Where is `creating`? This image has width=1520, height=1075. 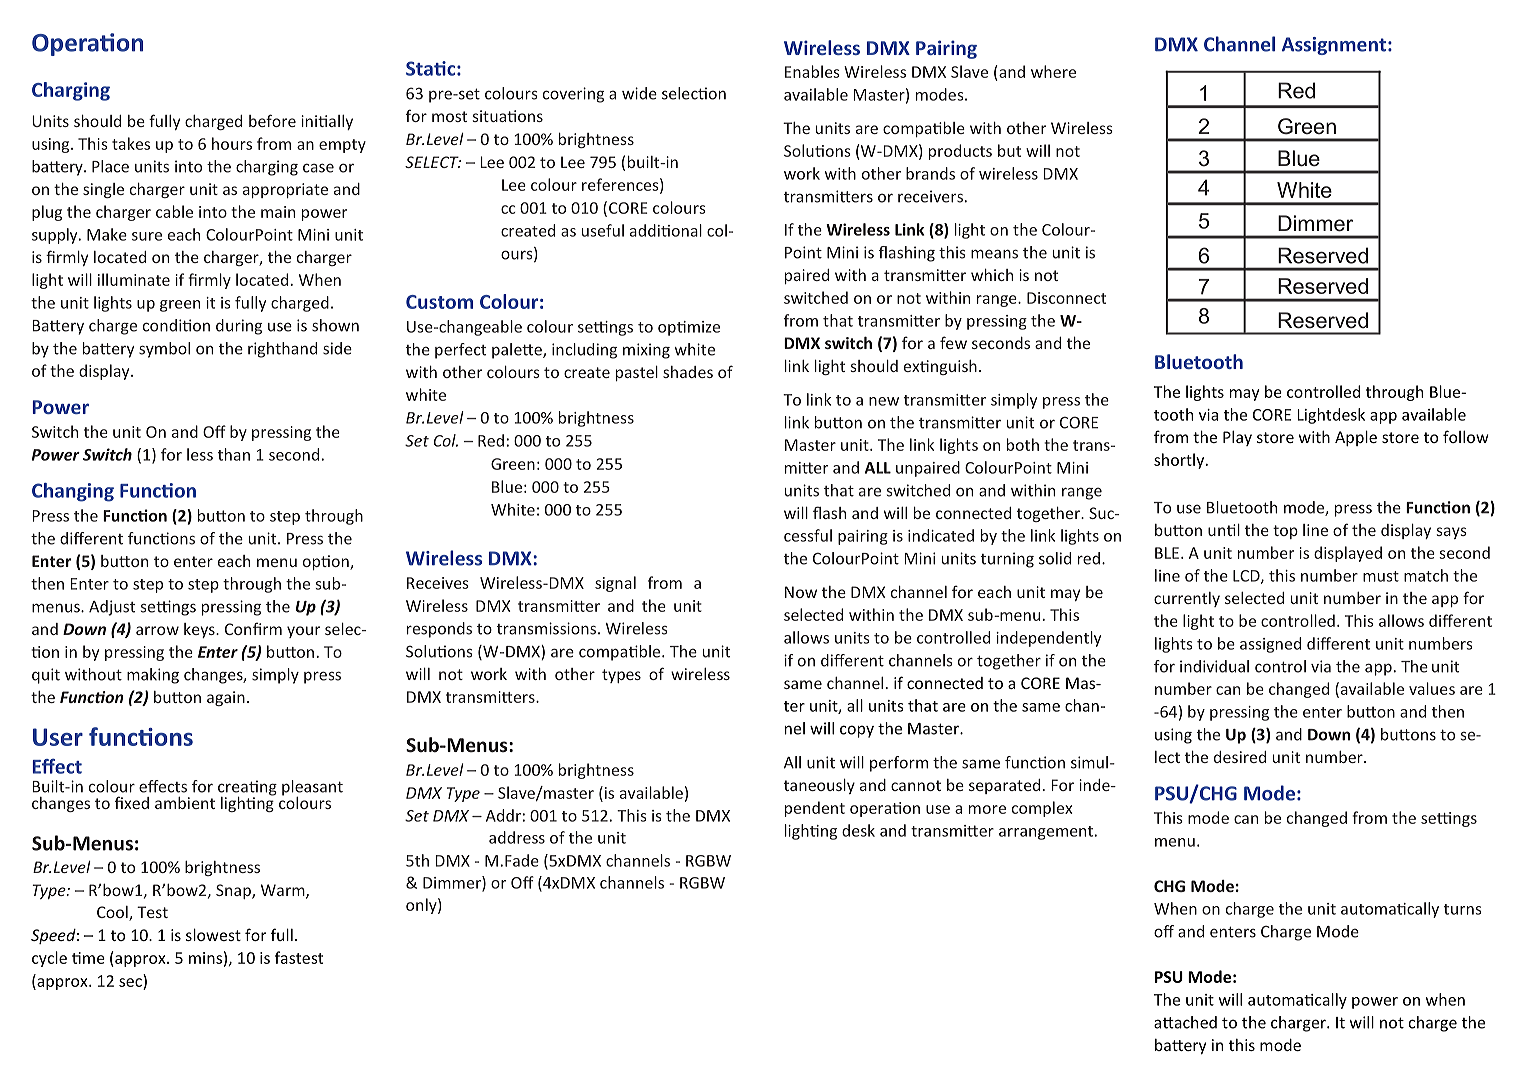
creating is located at coordinates (247, 789).
